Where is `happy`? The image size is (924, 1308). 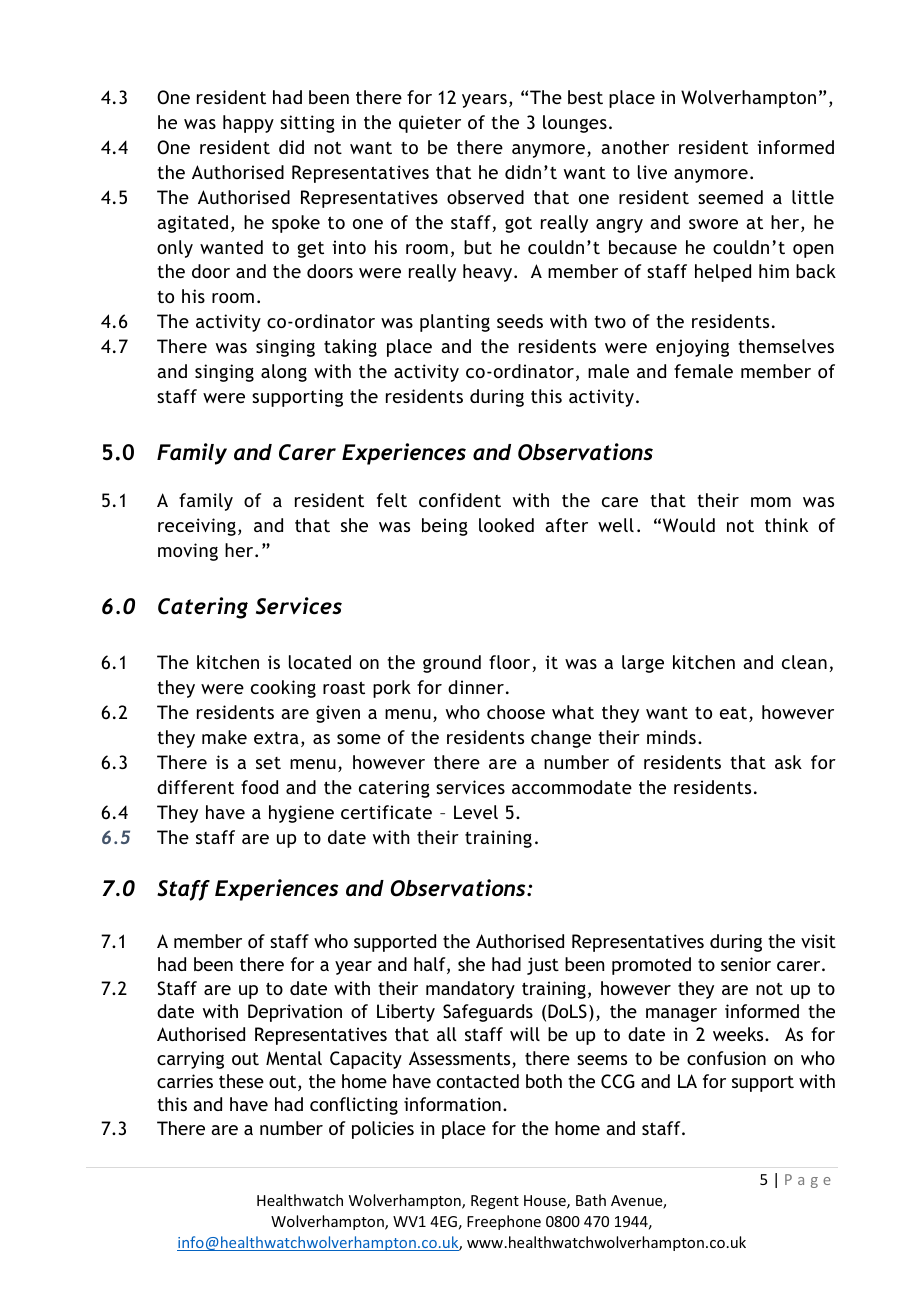
happy is located at coordinates (248, 124).
